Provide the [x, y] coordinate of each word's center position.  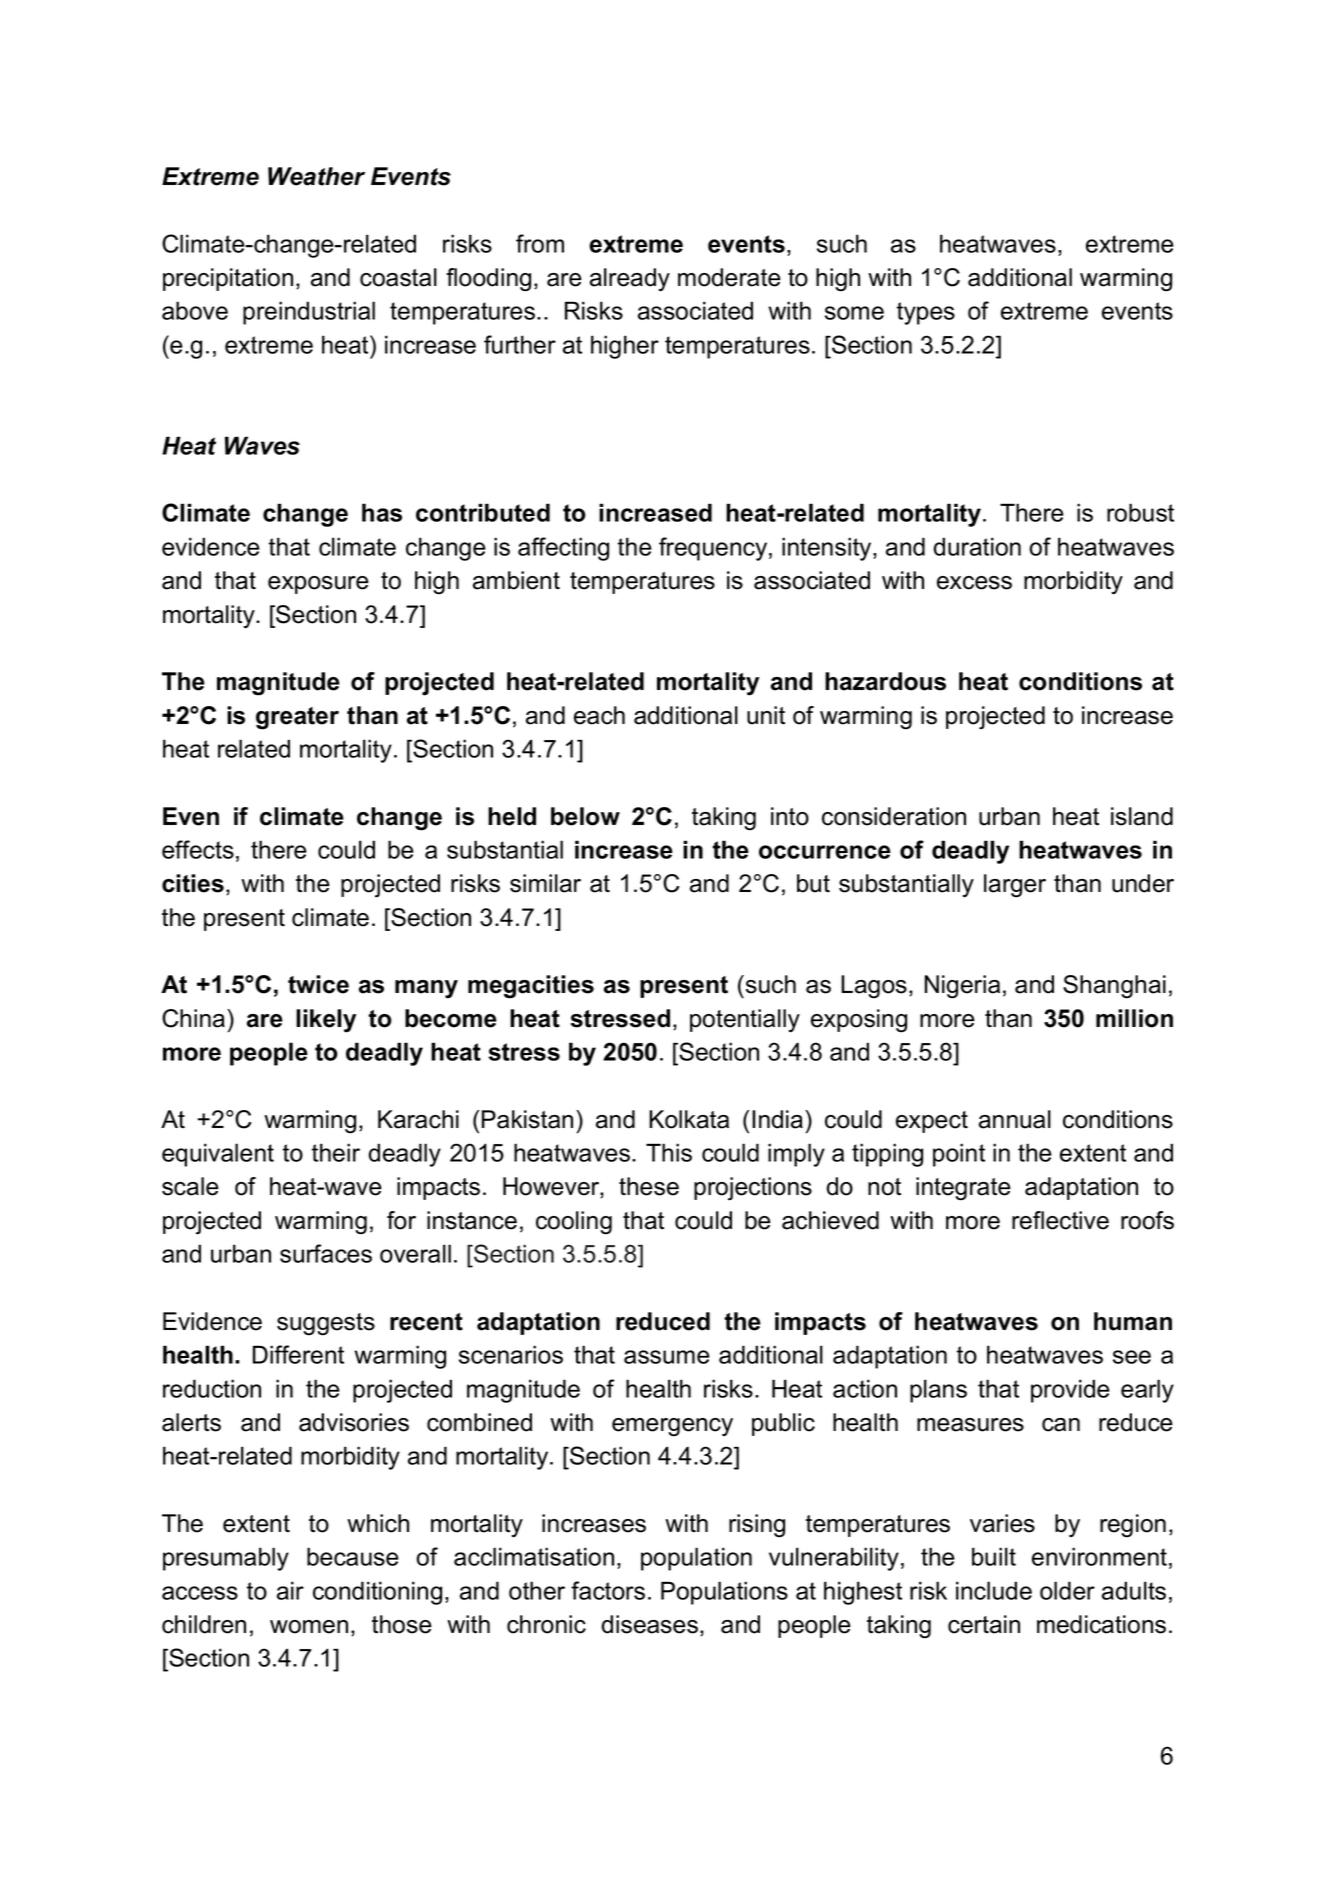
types [926, 313]
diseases [650, 1624]
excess [974, 583]
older [1067, 1590]
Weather [316, 176]
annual [1015, 1119]
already [630, 280]
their [336, 1152]
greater [297, 718]
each [599, 715]
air [290, 1590]
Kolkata [689, 1119]
